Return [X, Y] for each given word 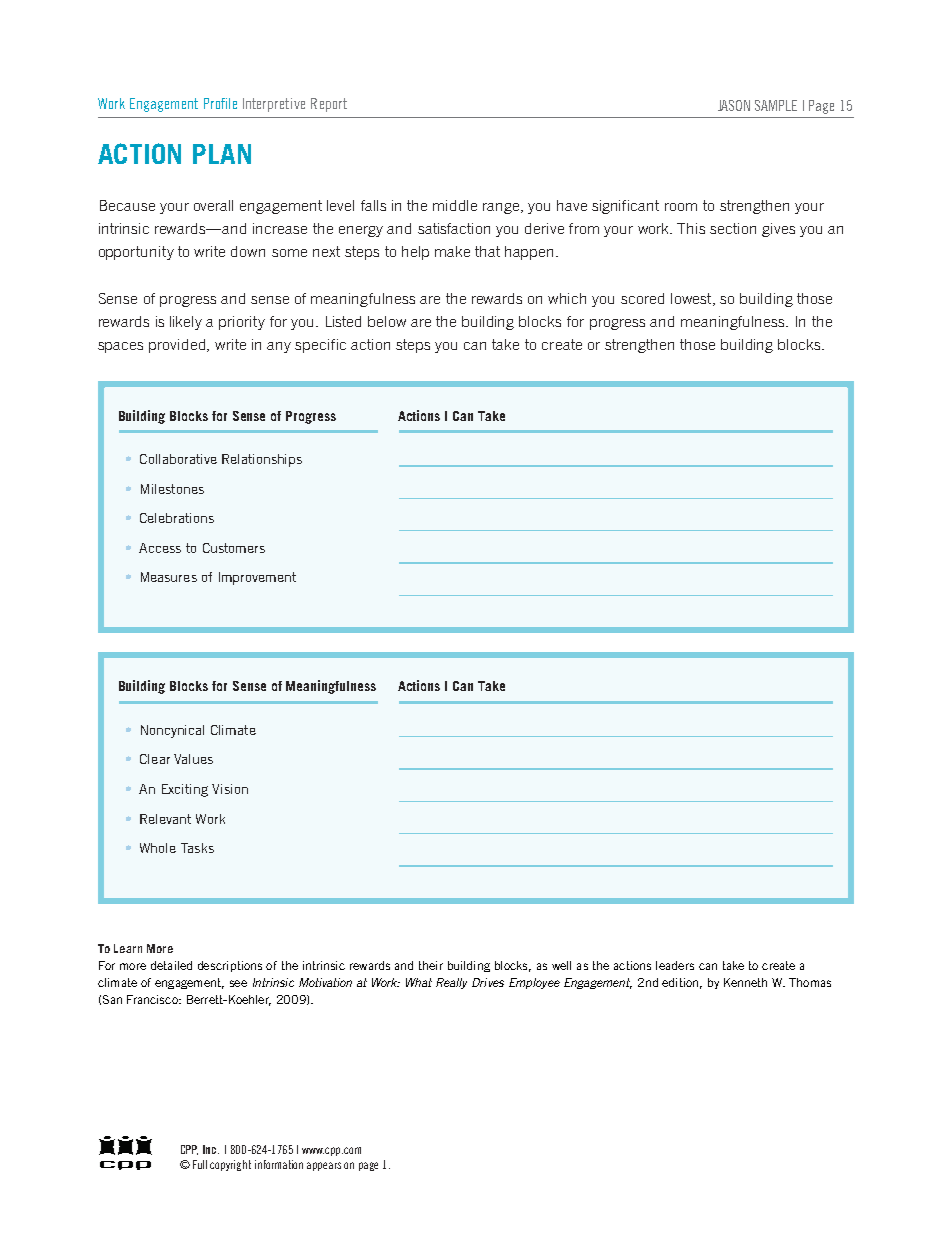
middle [455, 205]
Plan [222, 154]
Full [200, 1164]
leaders [675, 965]
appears [324, 1166]
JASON [734, 105]
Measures [169, 577]
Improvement [257, 578]
